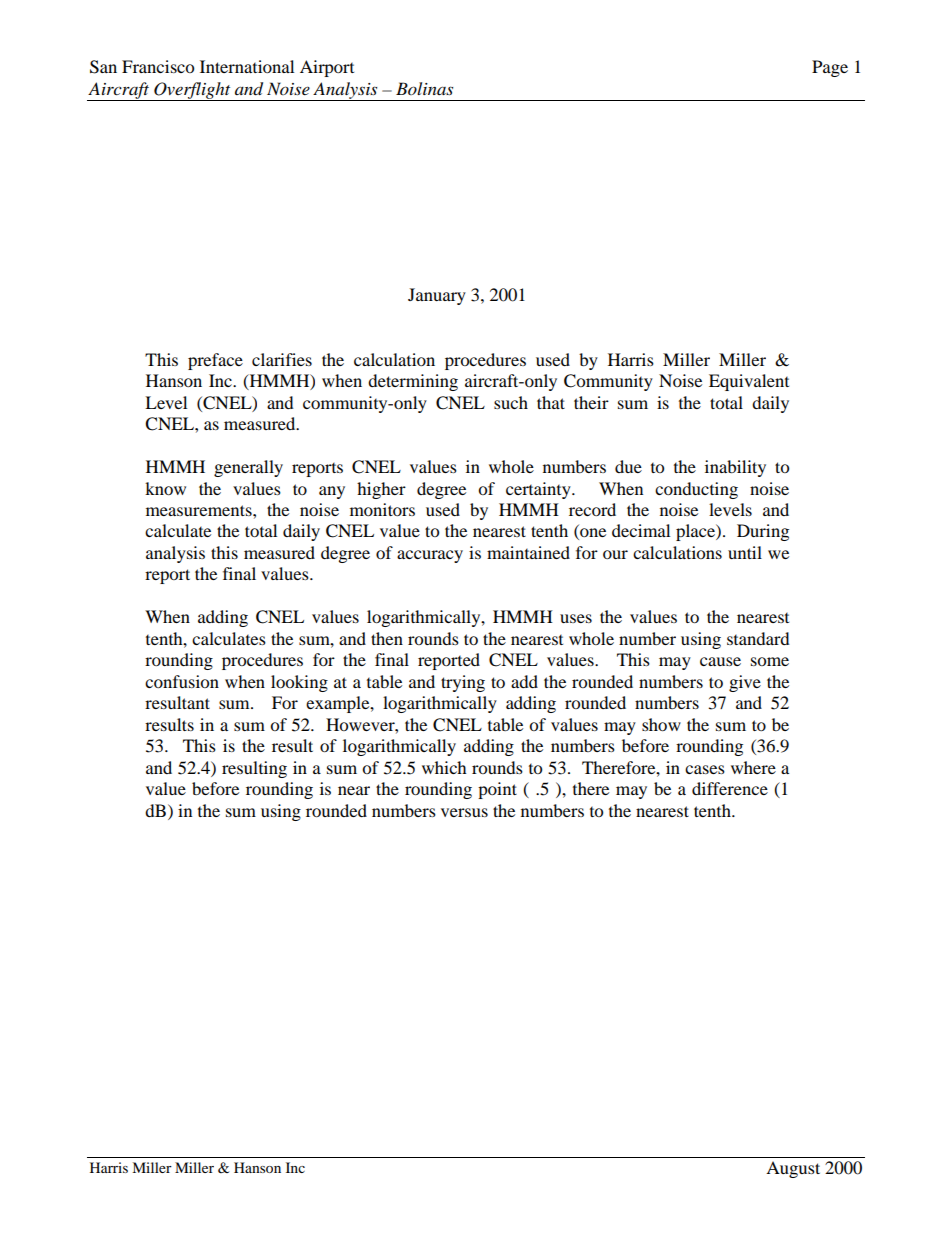 This document has width=952, height=1233. I want to click on difference, so click(730, 788).
